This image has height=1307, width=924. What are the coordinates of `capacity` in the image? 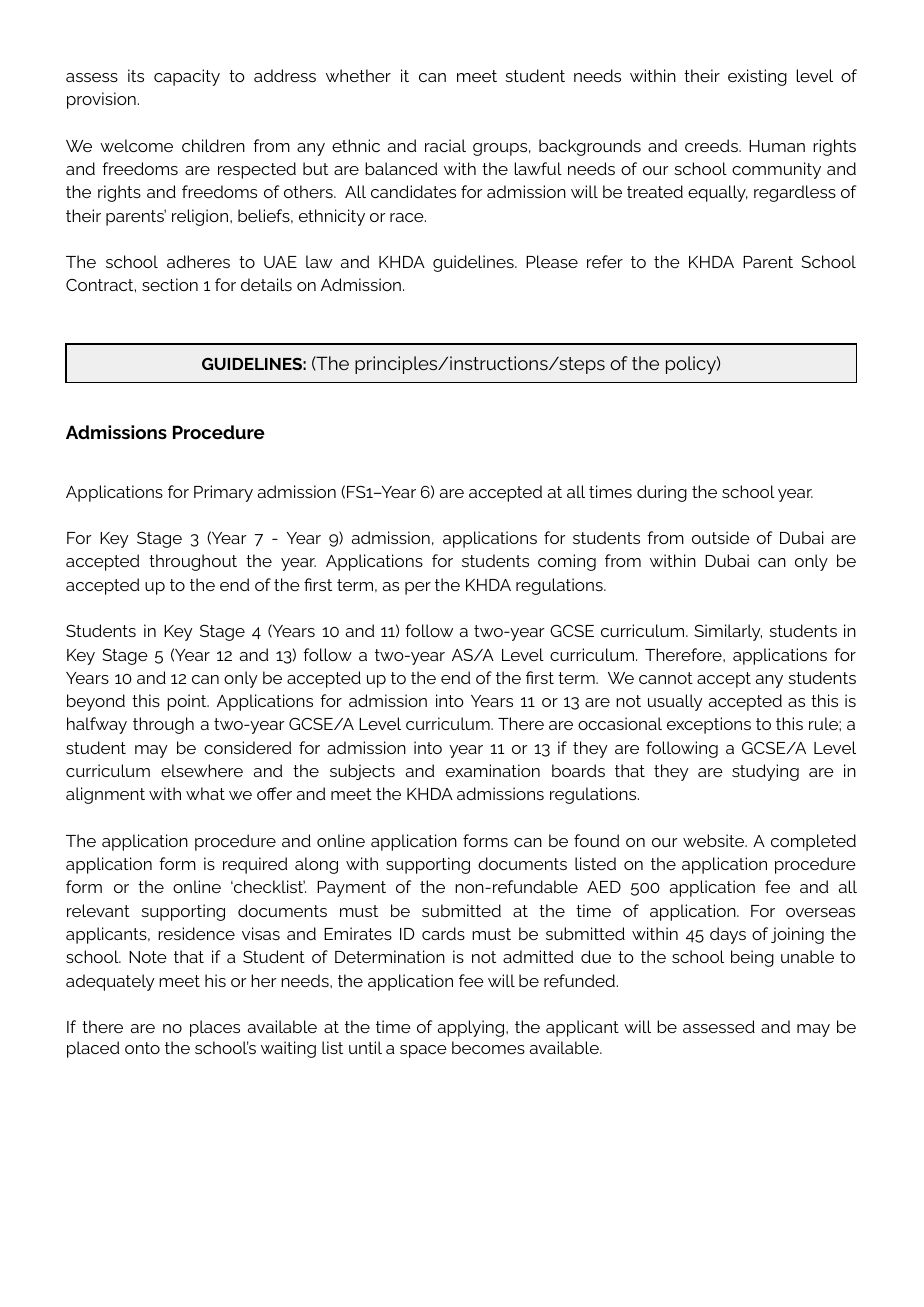 It's located at (187, 77).
